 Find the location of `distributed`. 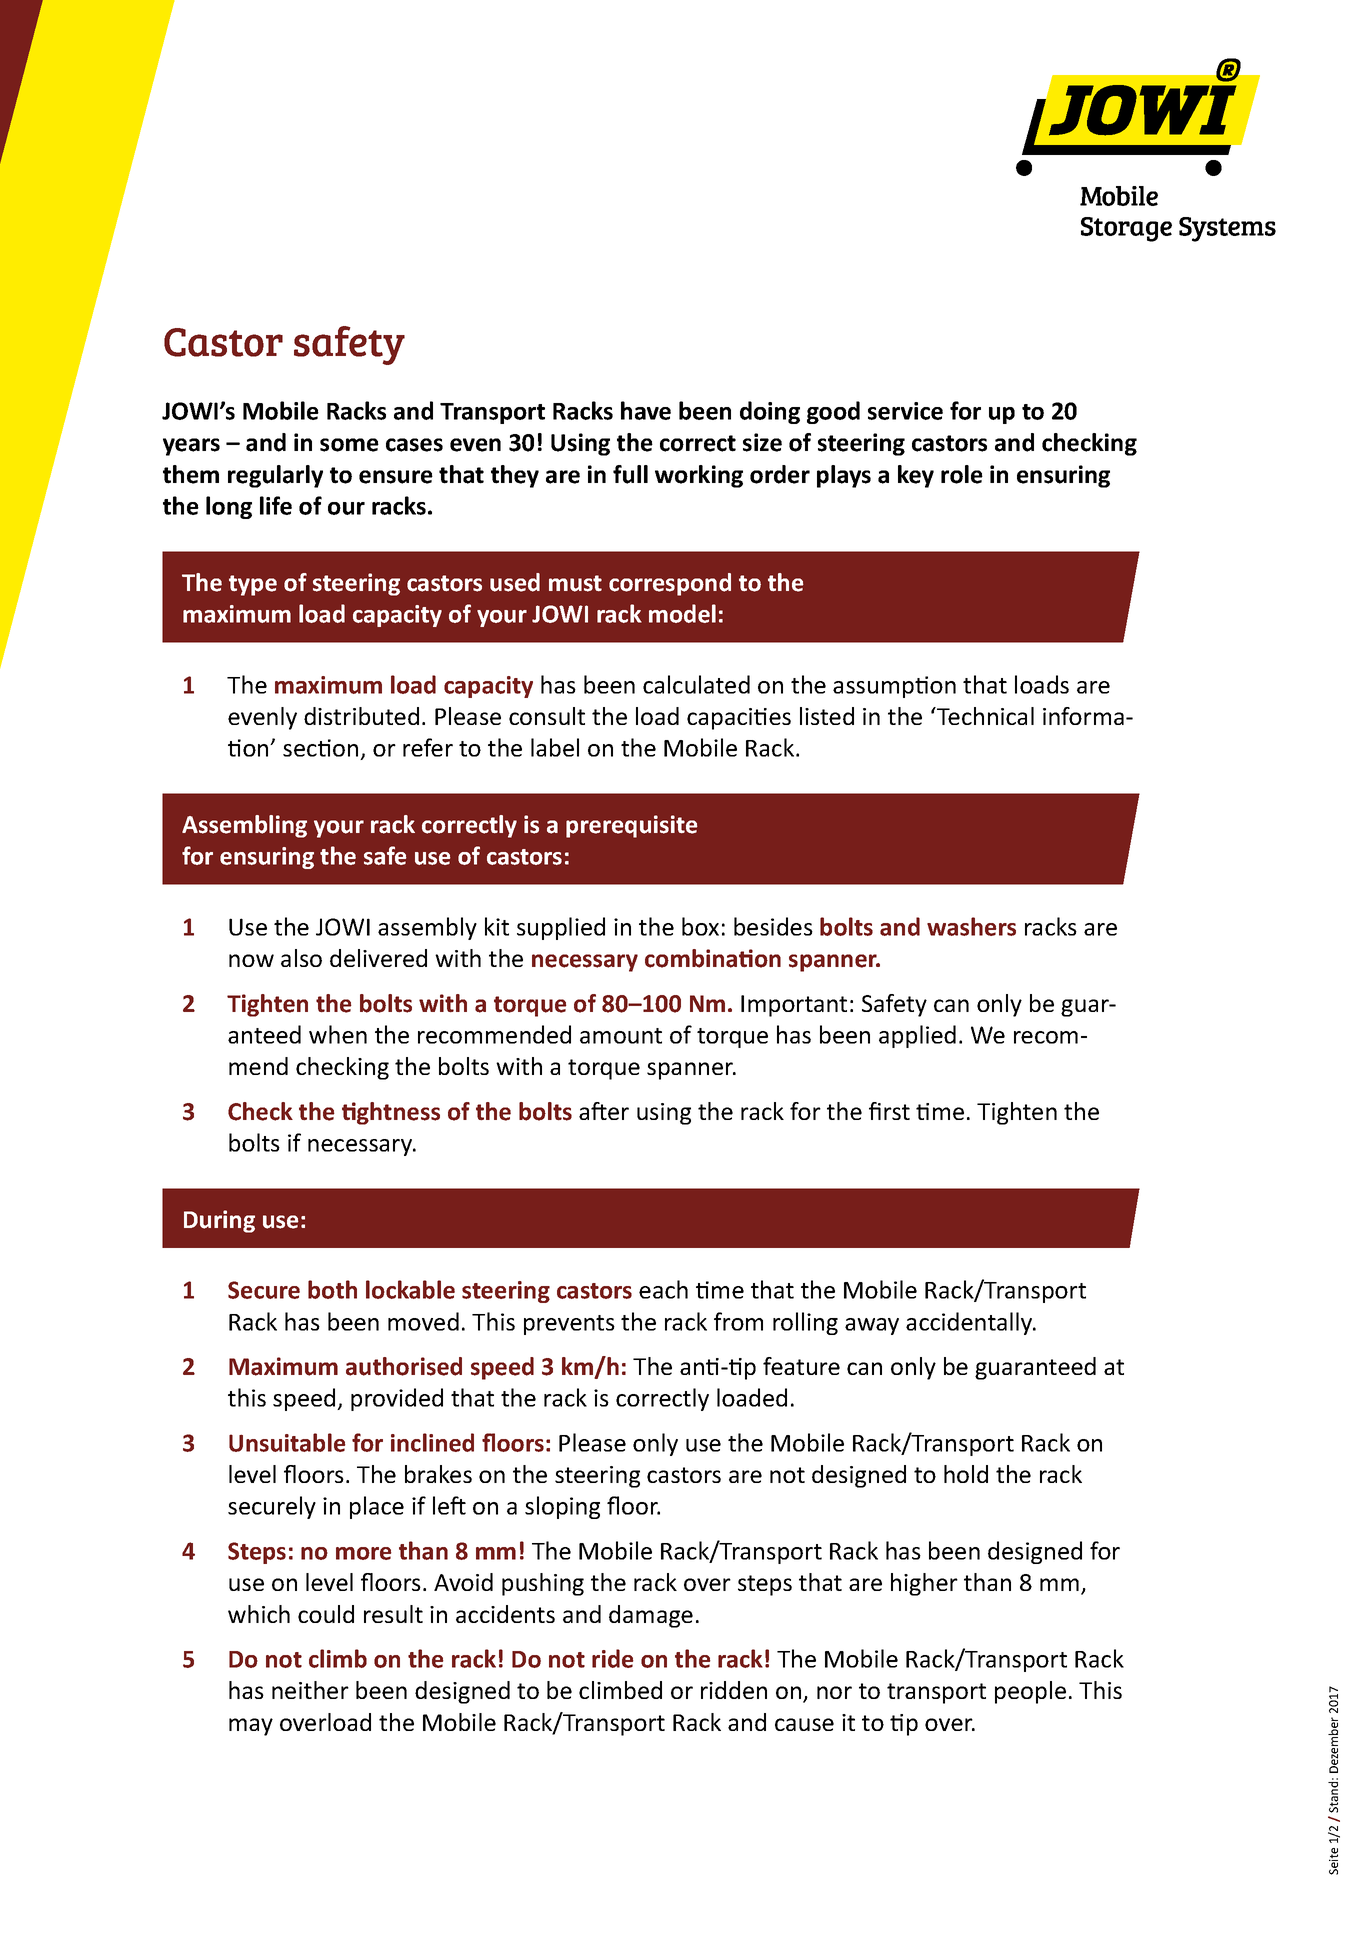

distributed is located at coordinates (361, 716).
